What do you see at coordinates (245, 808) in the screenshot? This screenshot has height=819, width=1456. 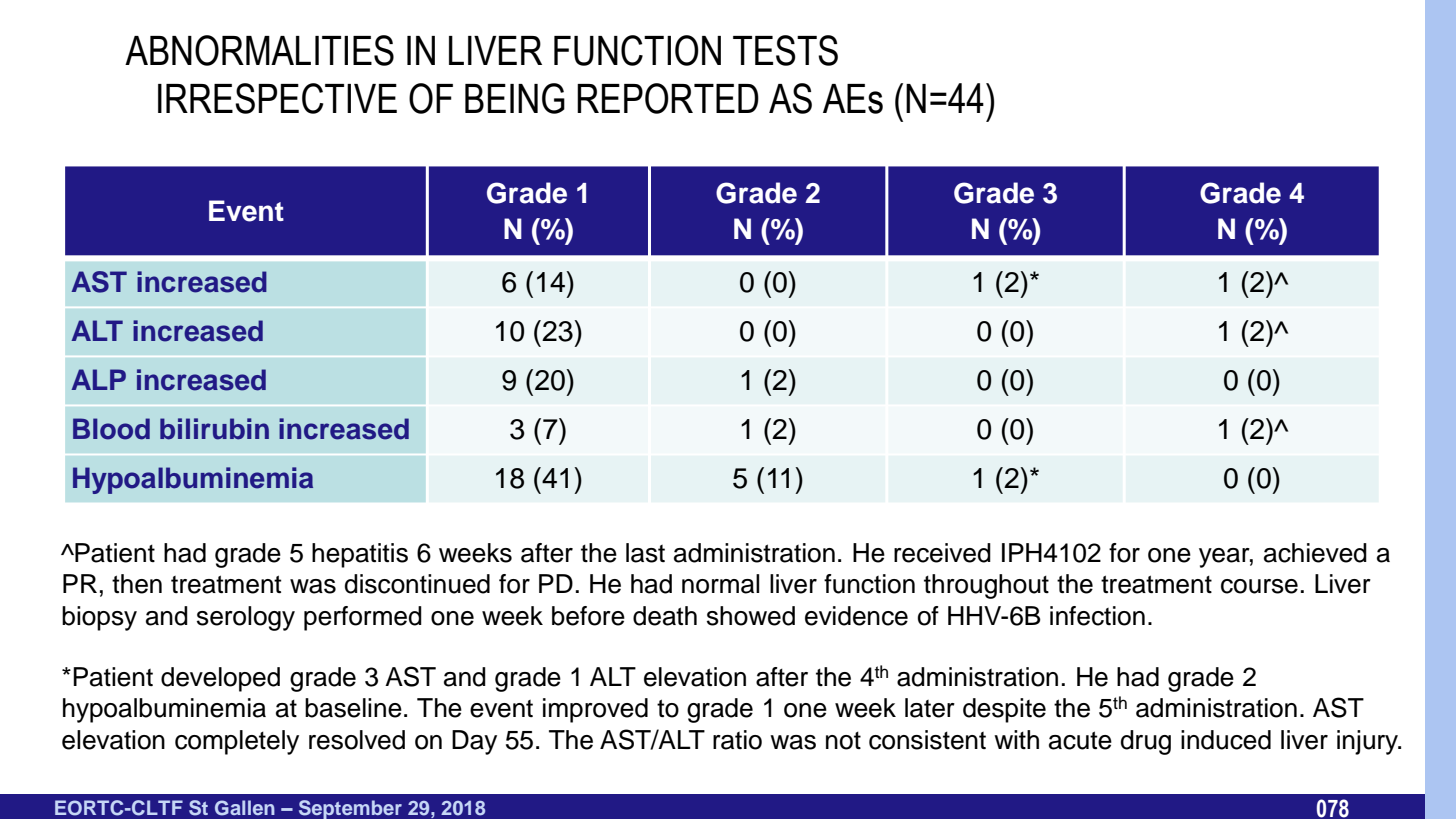 I see `Gallen` at bounding box center [245, 808].
